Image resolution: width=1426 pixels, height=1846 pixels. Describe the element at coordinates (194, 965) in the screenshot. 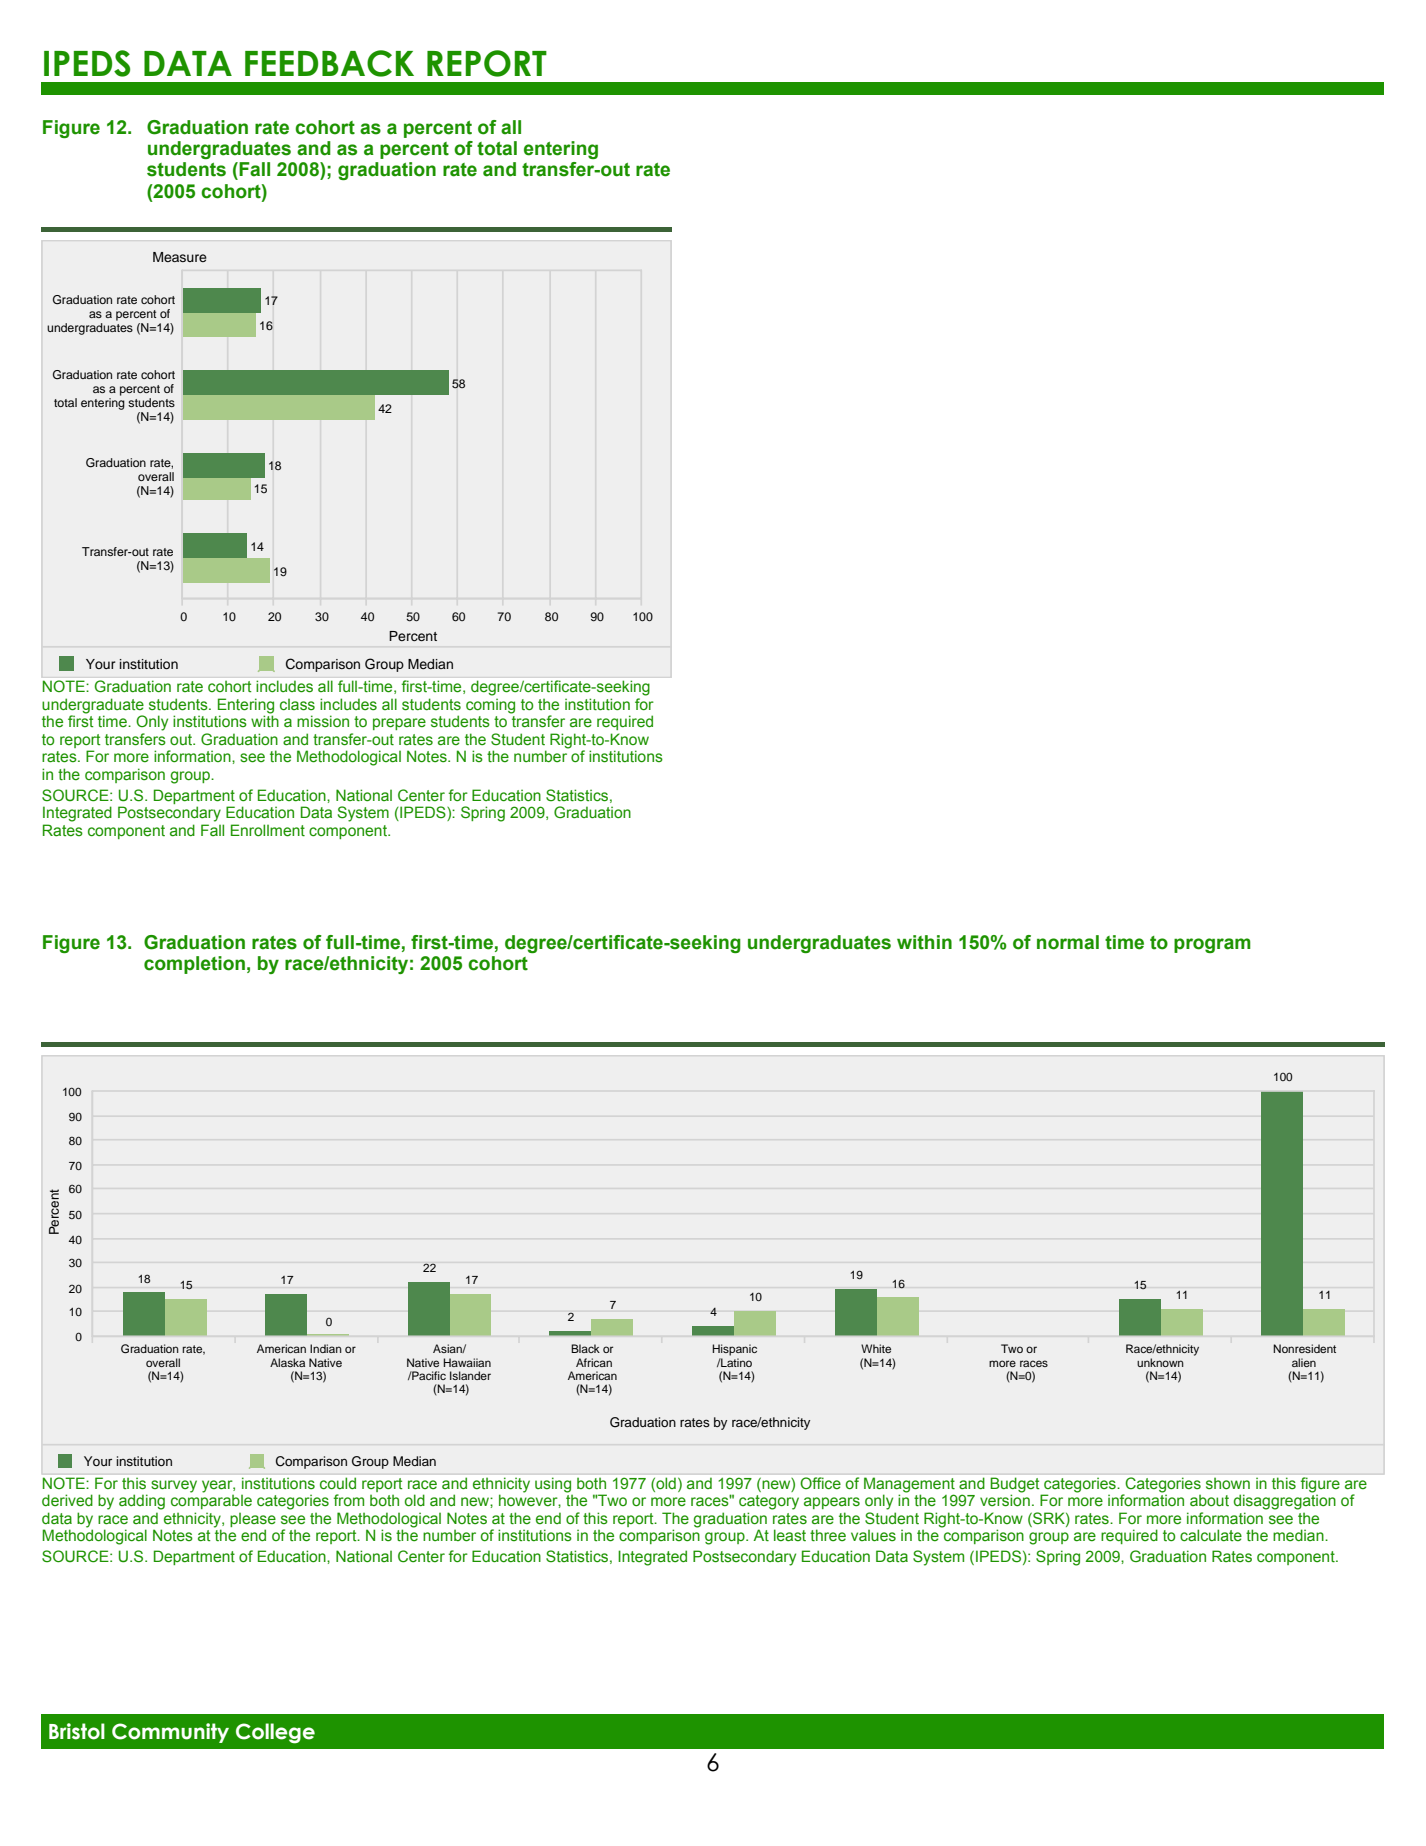

I see `completion` at that location.
